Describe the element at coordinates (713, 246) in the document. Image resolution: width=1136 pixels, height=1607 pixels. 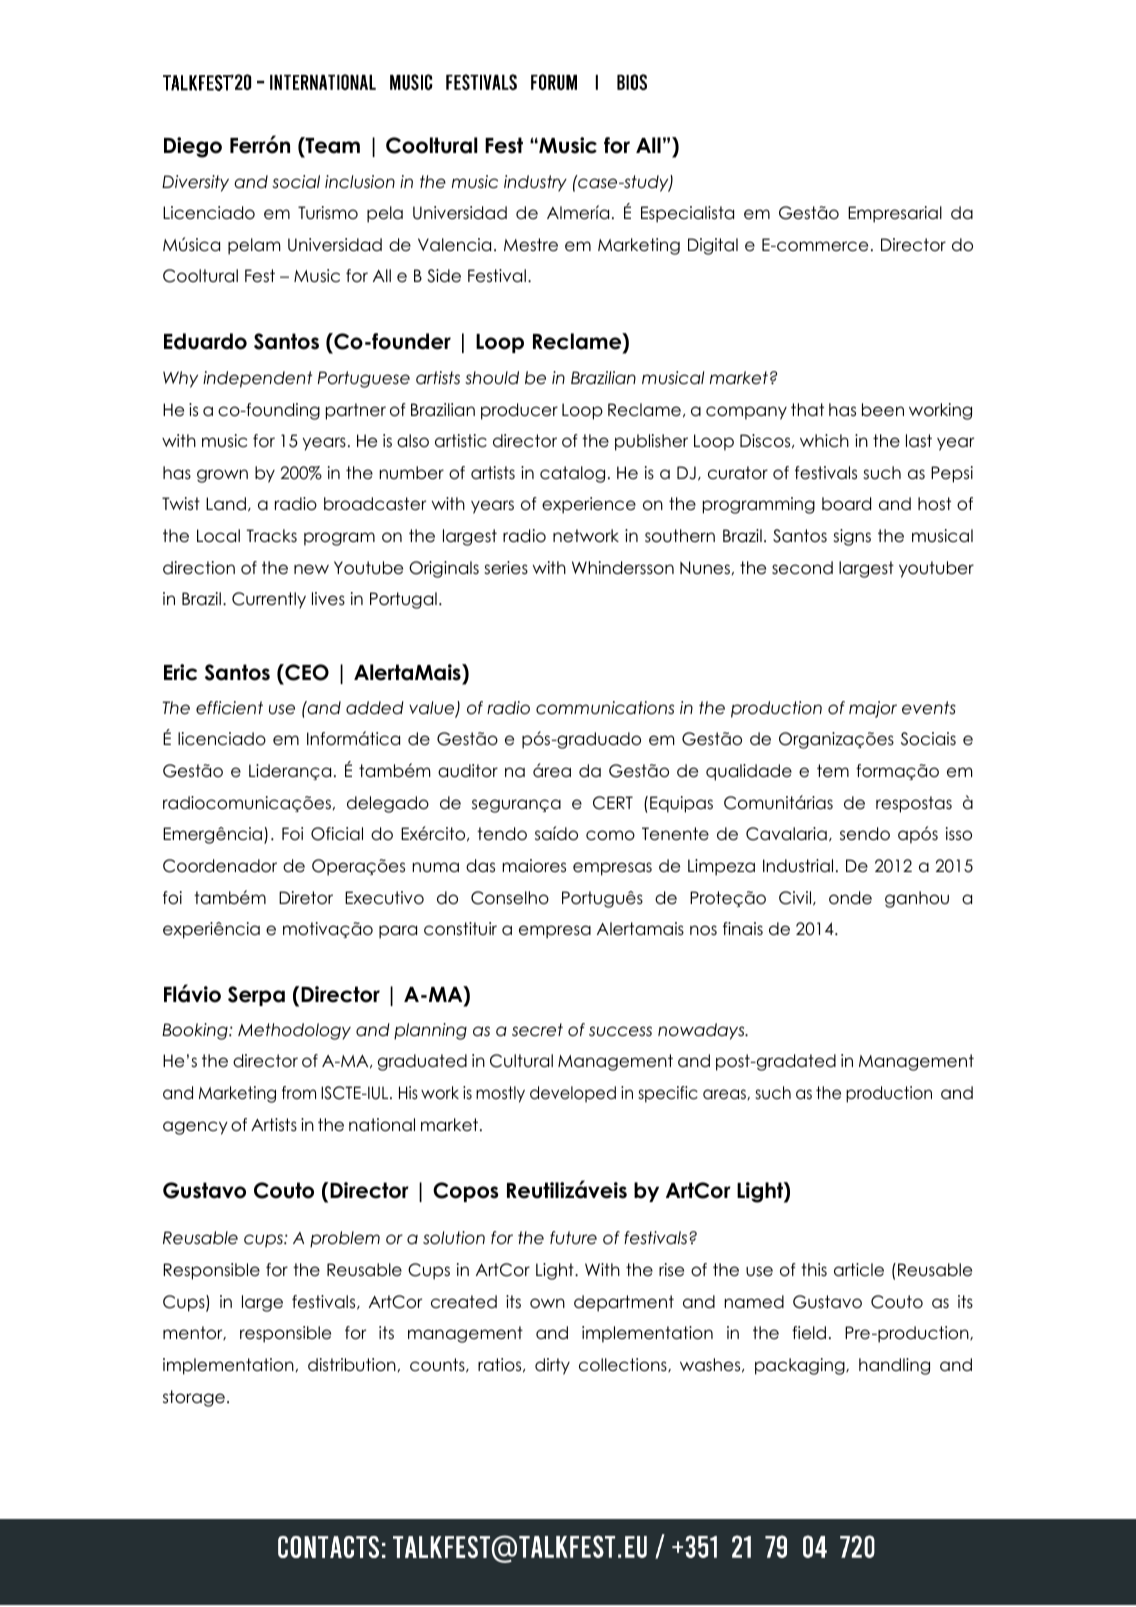
I see `Digital` at that location.
